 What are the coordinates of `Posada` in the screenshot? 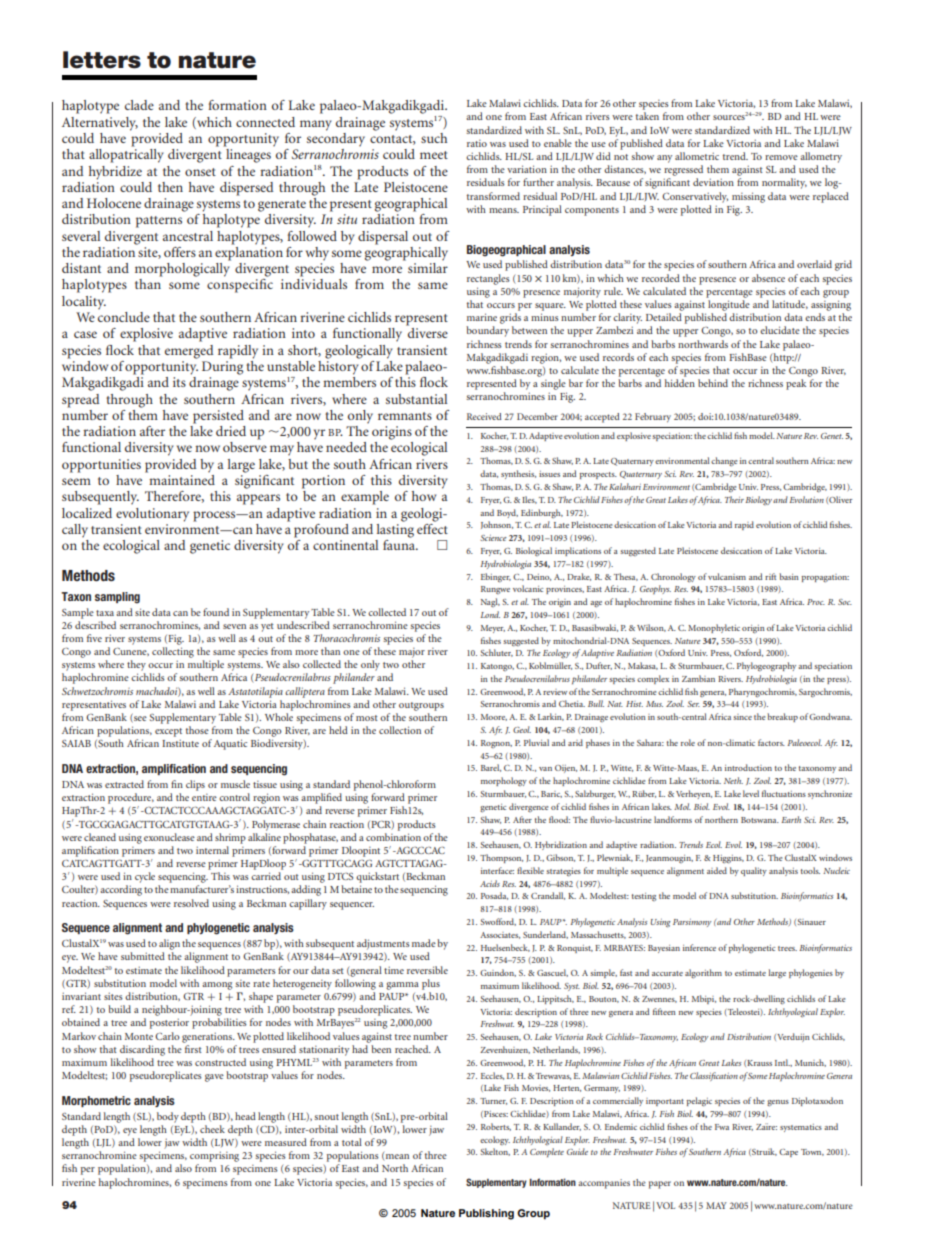 It's located at (494, 896).
